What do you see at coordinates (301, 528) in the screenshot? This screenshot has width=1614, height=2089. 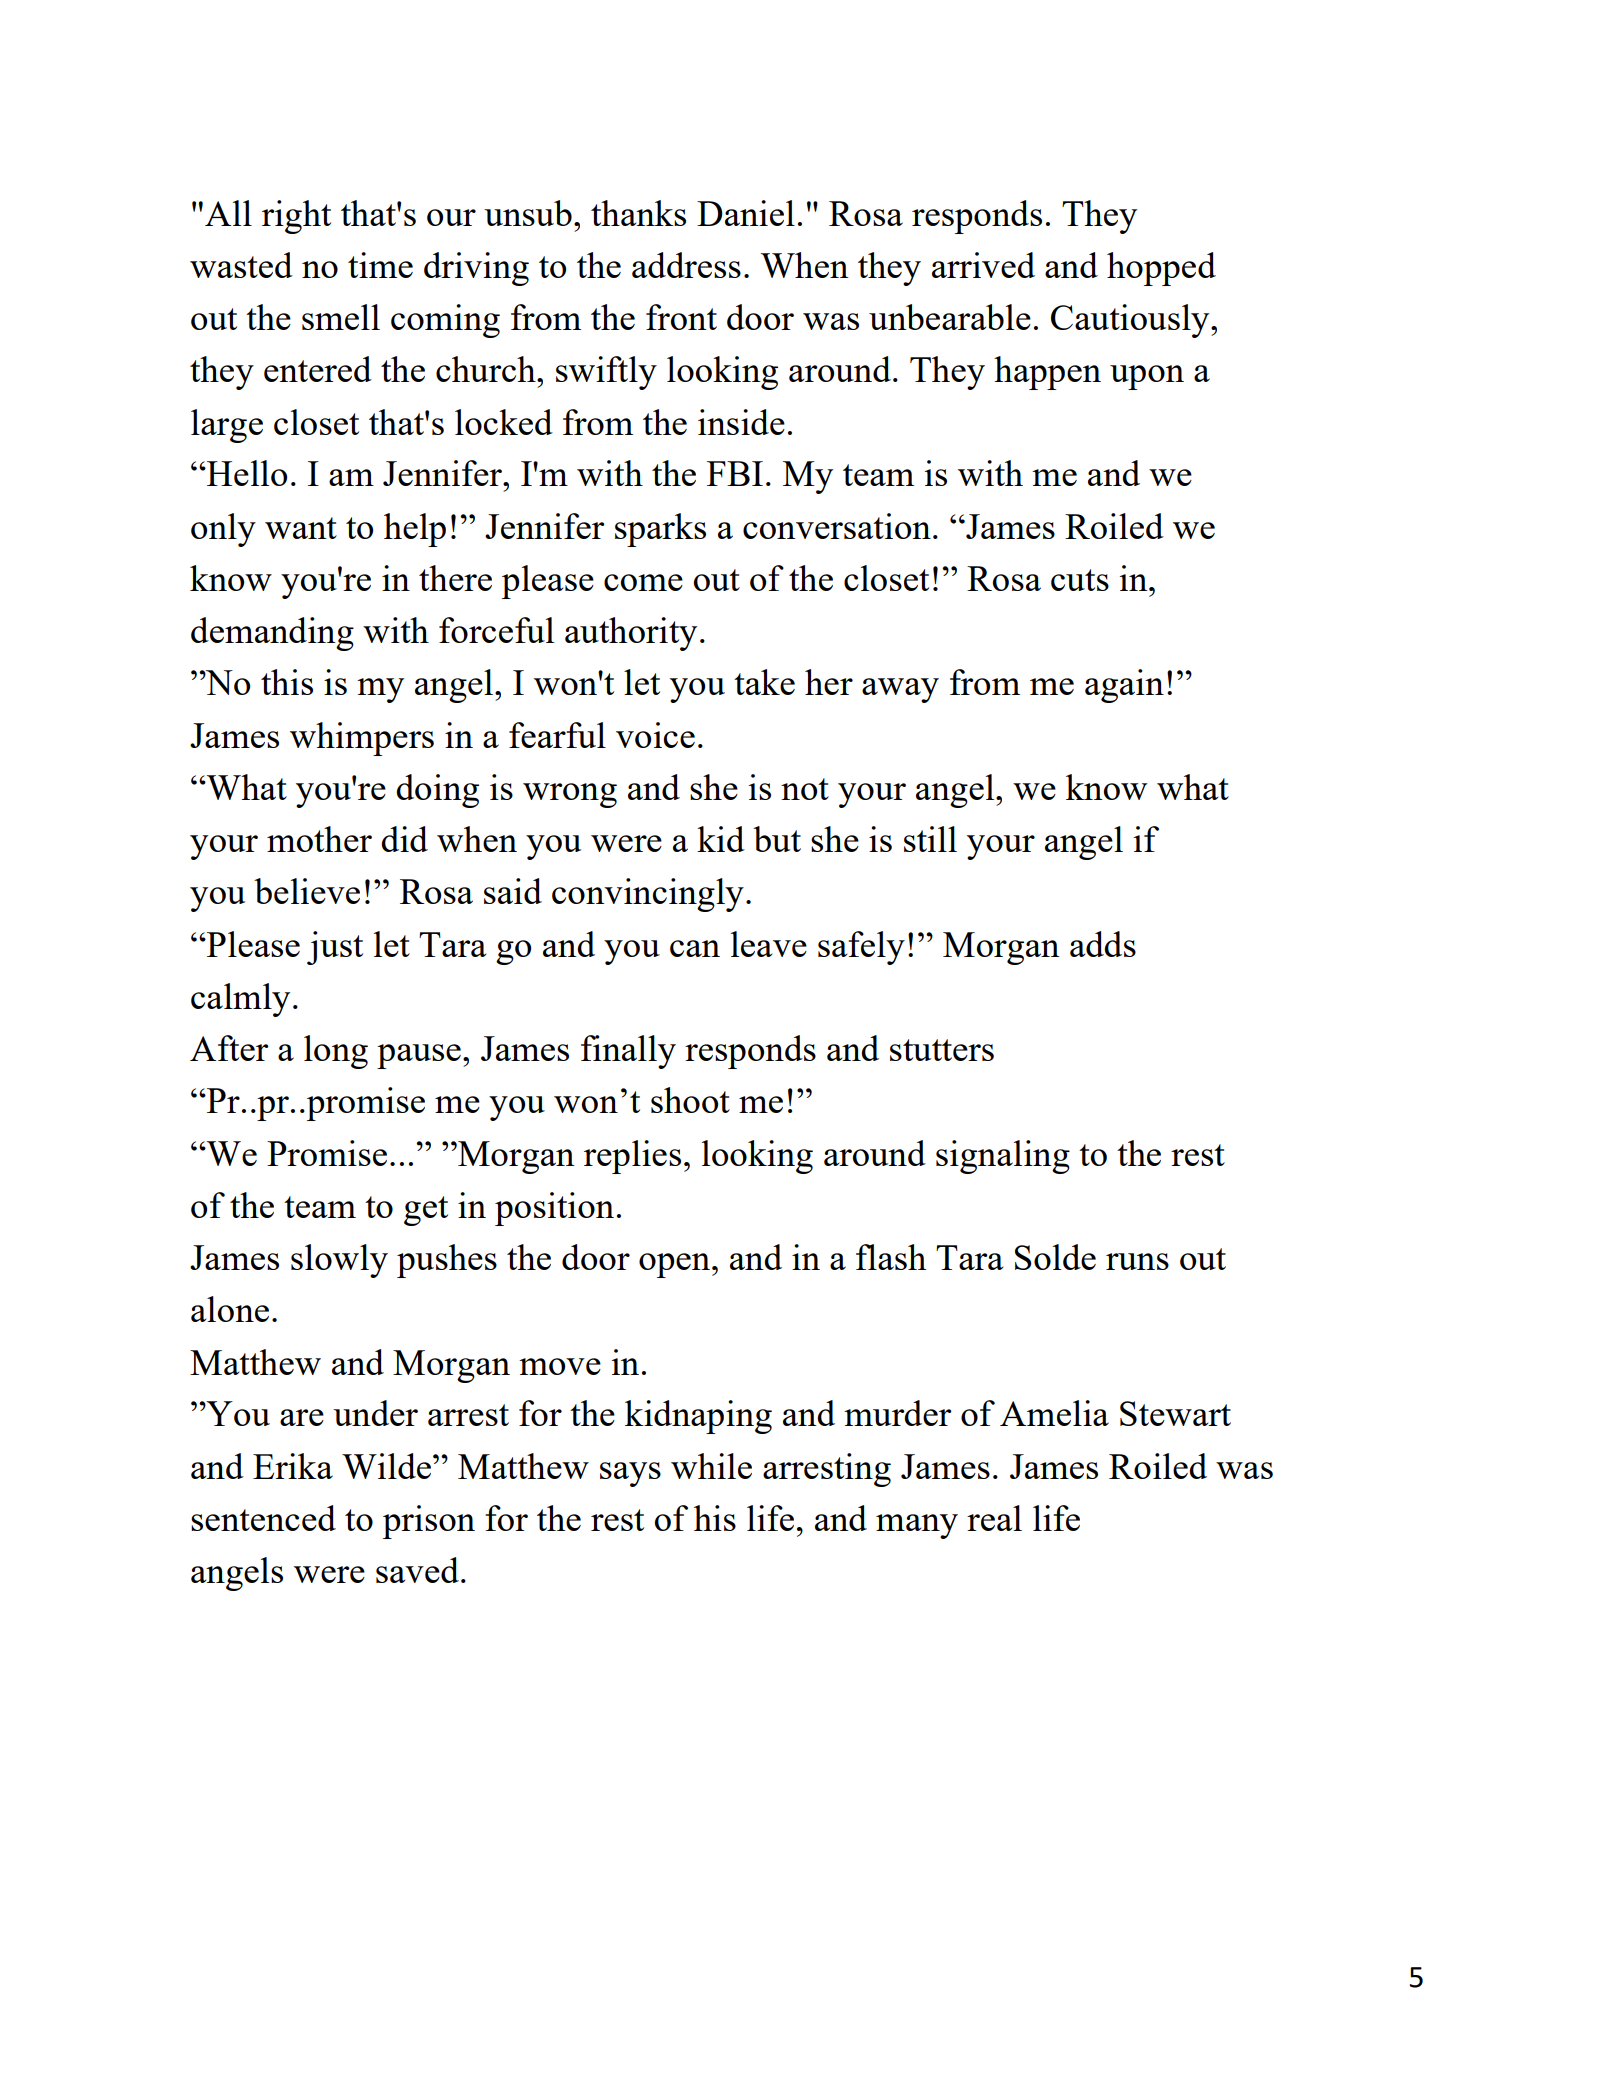 I see `want` at bounding box center [301, 528].
